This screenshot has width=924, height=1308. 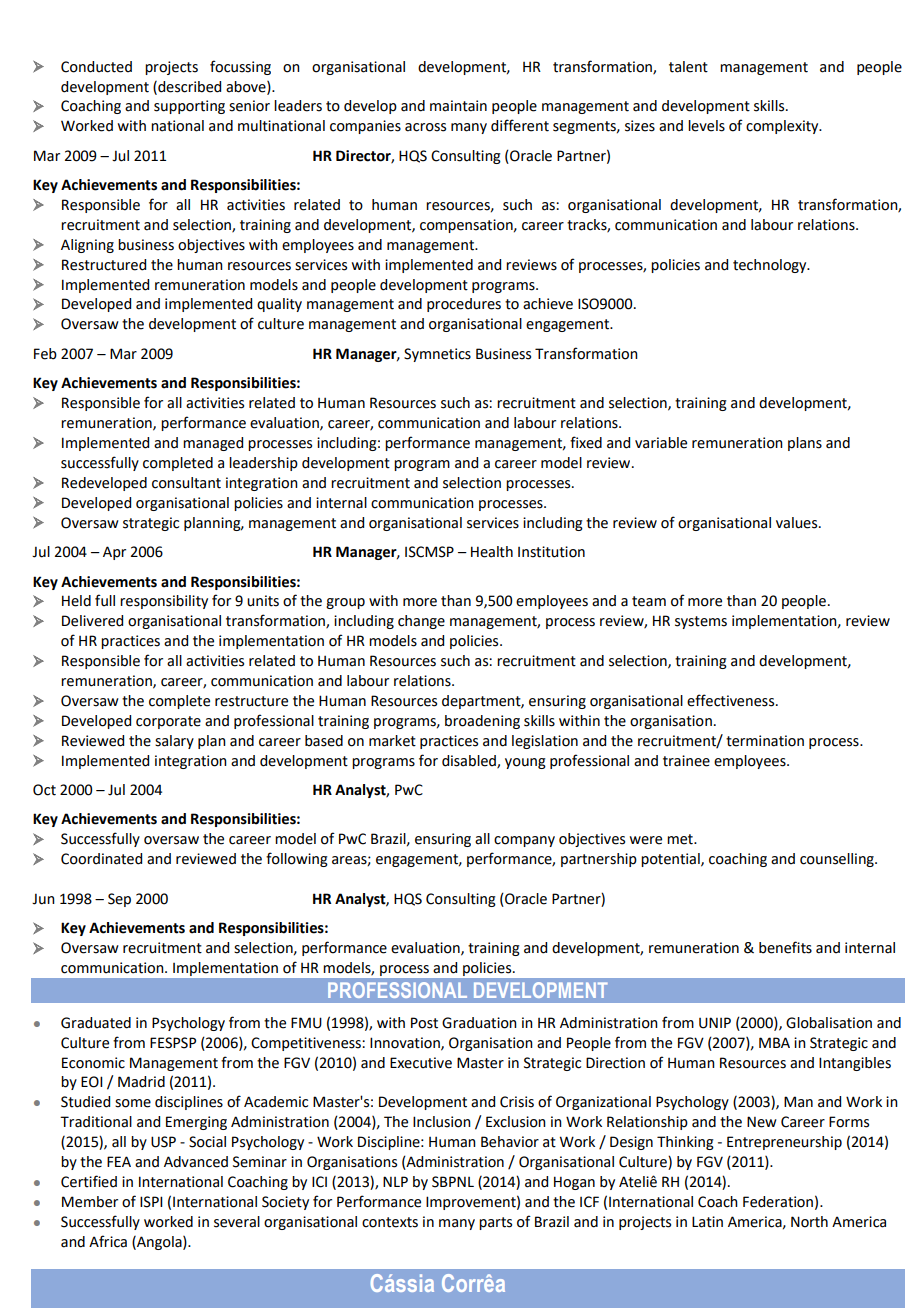 I want to click on complexity, so click(x=783, y=127).
